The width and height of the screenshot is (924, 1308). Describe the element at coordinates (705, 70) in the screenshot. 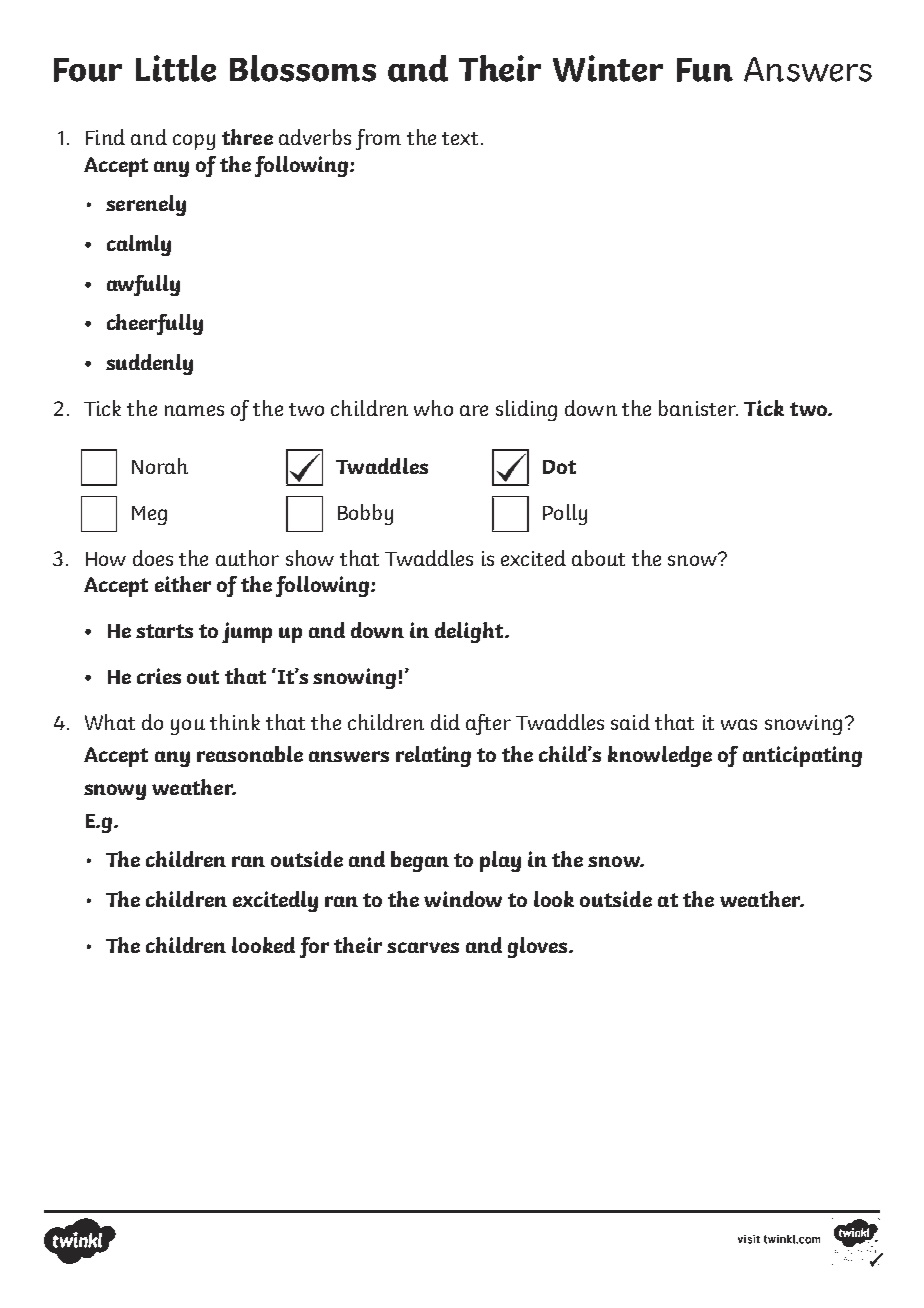

I see `Fun` at that location.
